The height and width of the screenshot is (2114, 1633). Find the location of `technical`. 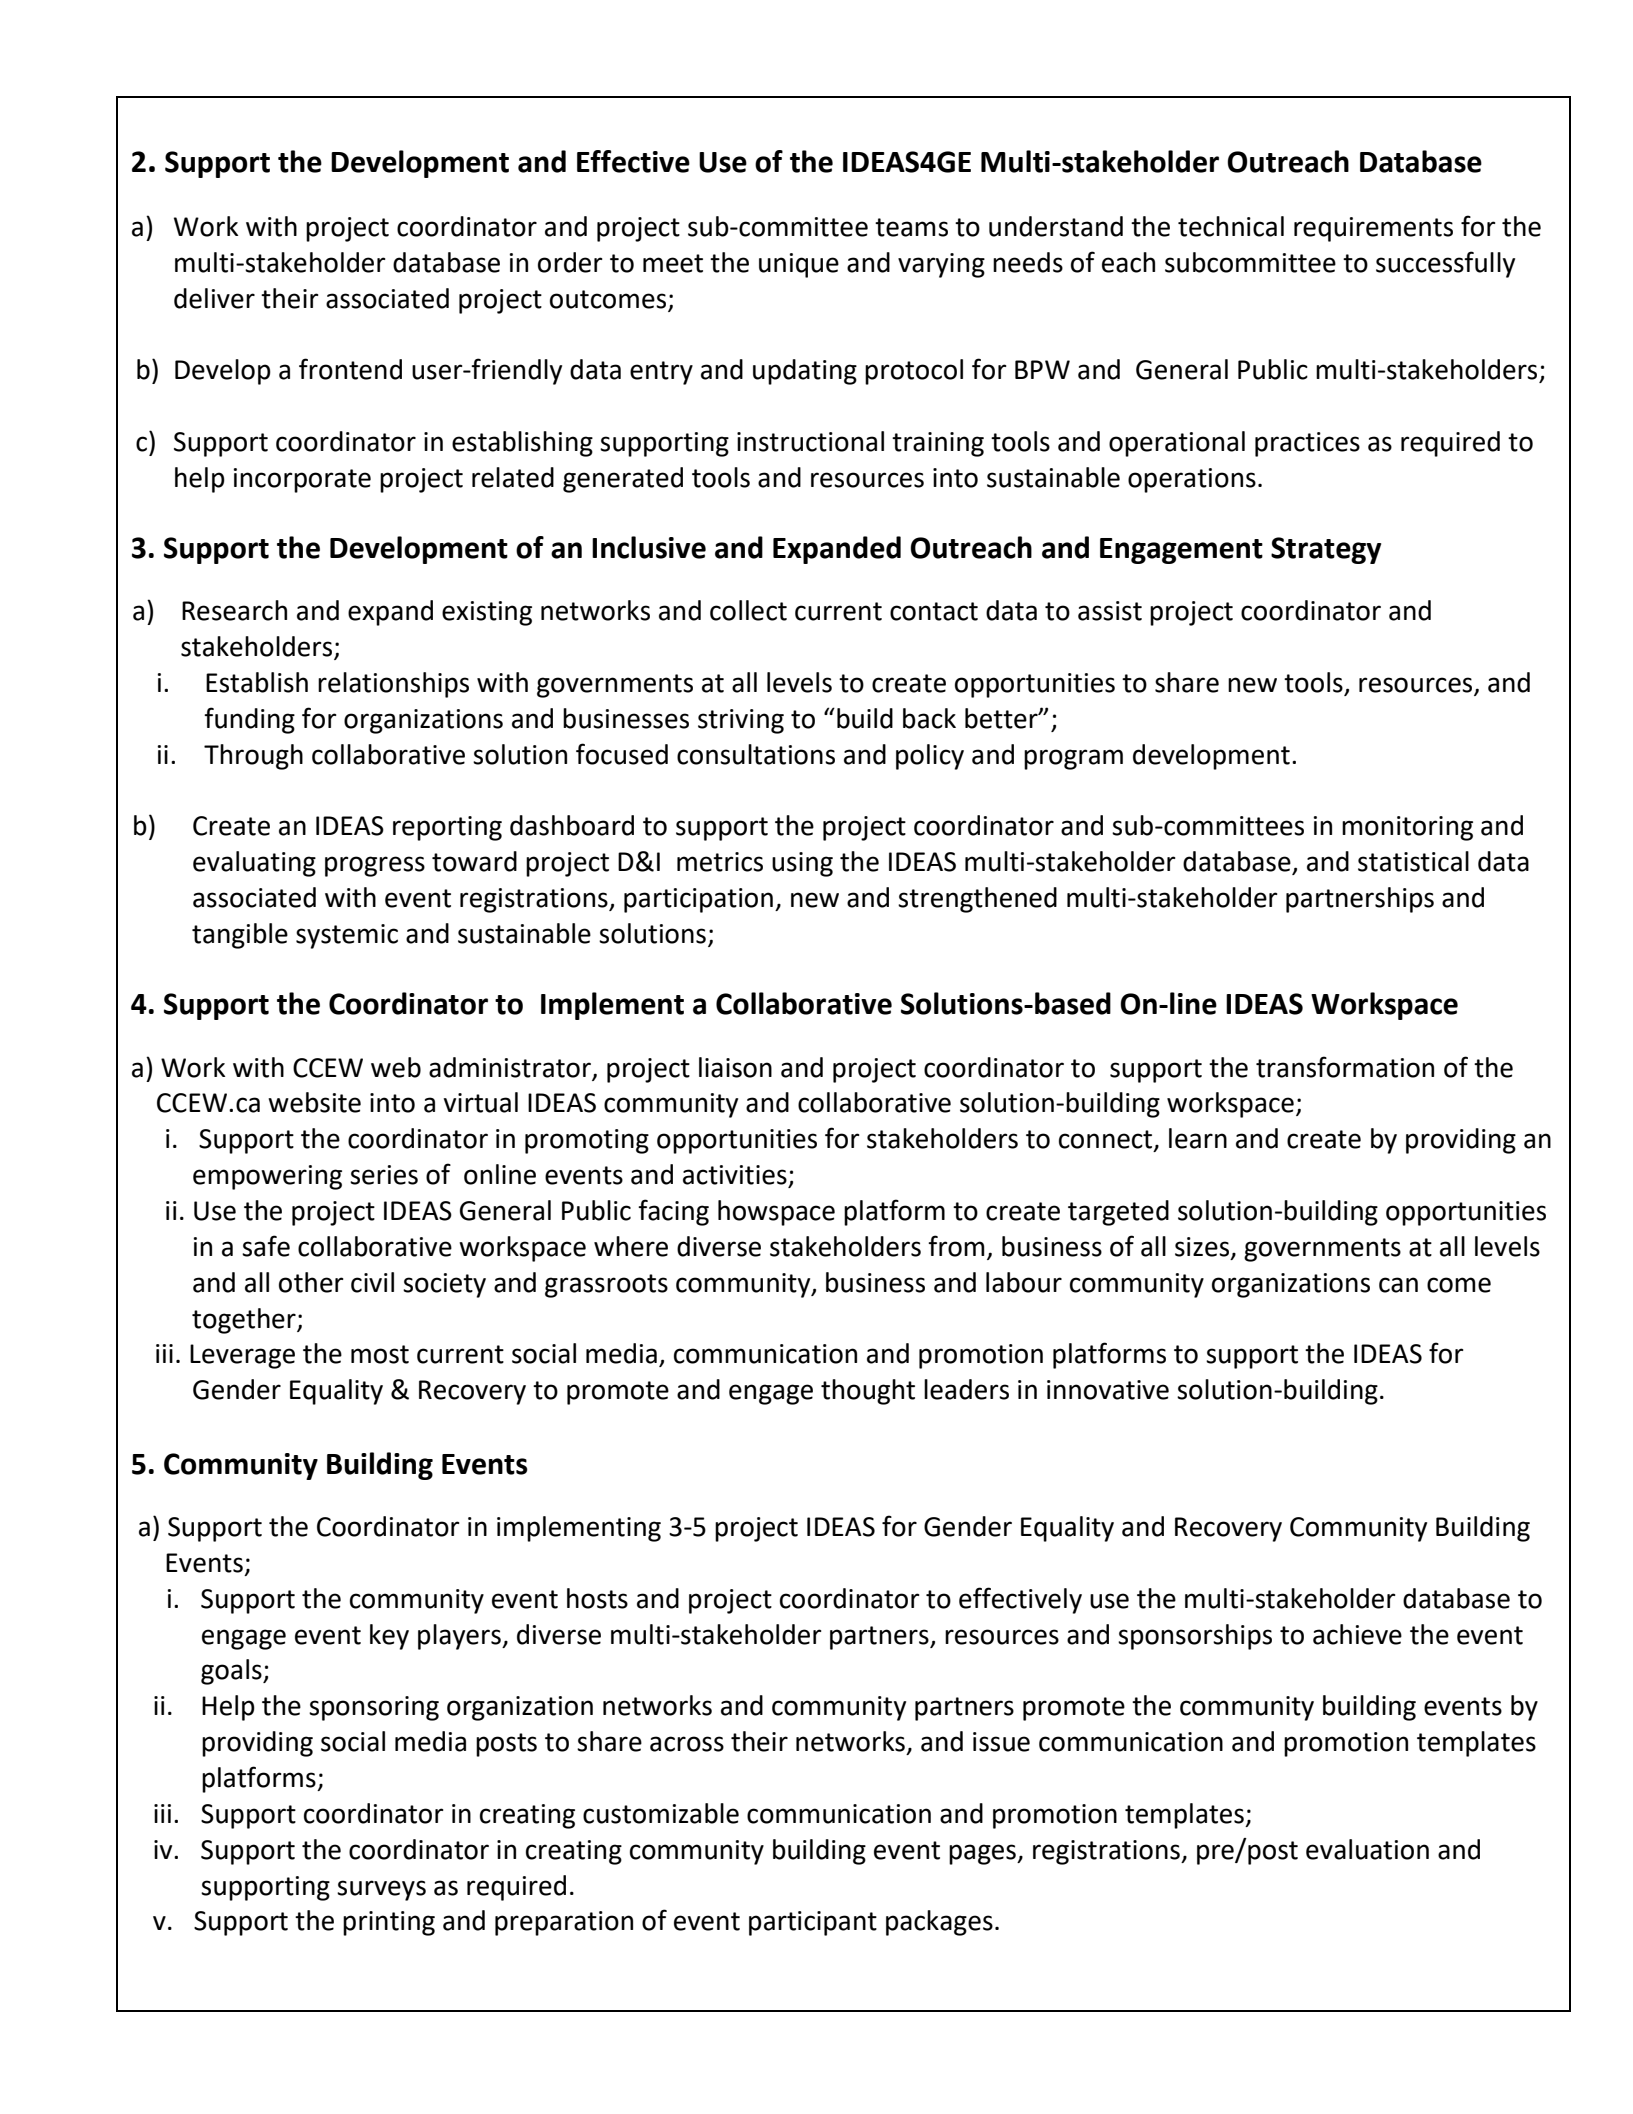

technical is located at coordinates (1231, 226).
